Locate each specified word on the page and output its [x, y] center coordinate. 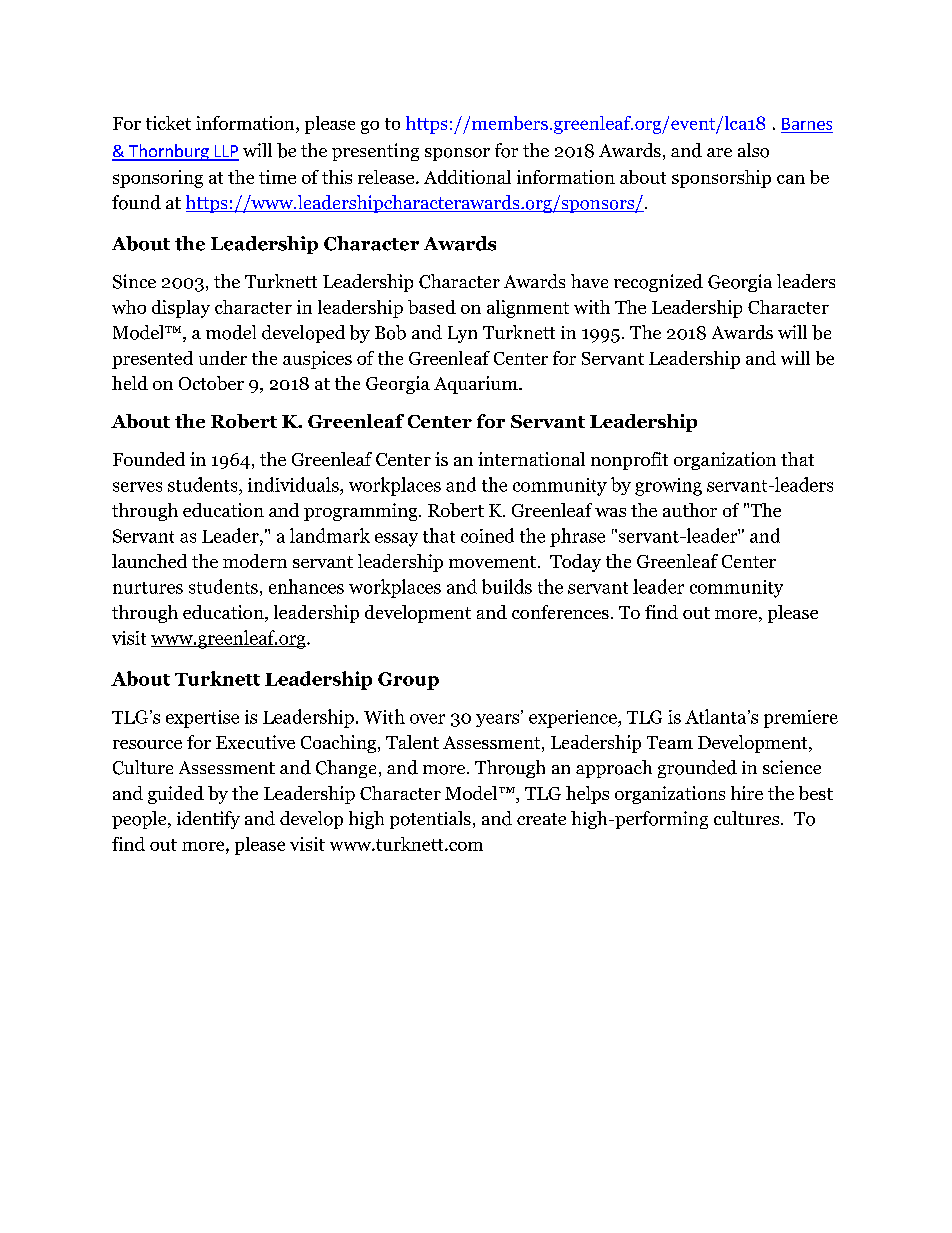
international [531, 459]
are [719, 152]
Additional [467, 177]
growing [668, 487]
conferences [560, 612]
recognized [658, 283]
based [432, 307]
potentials [430, 820]
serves [137, 487]
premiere [801, 719]
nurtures [148, 588]
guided [176, 795]
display [181, 309]
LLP [225, 152]
